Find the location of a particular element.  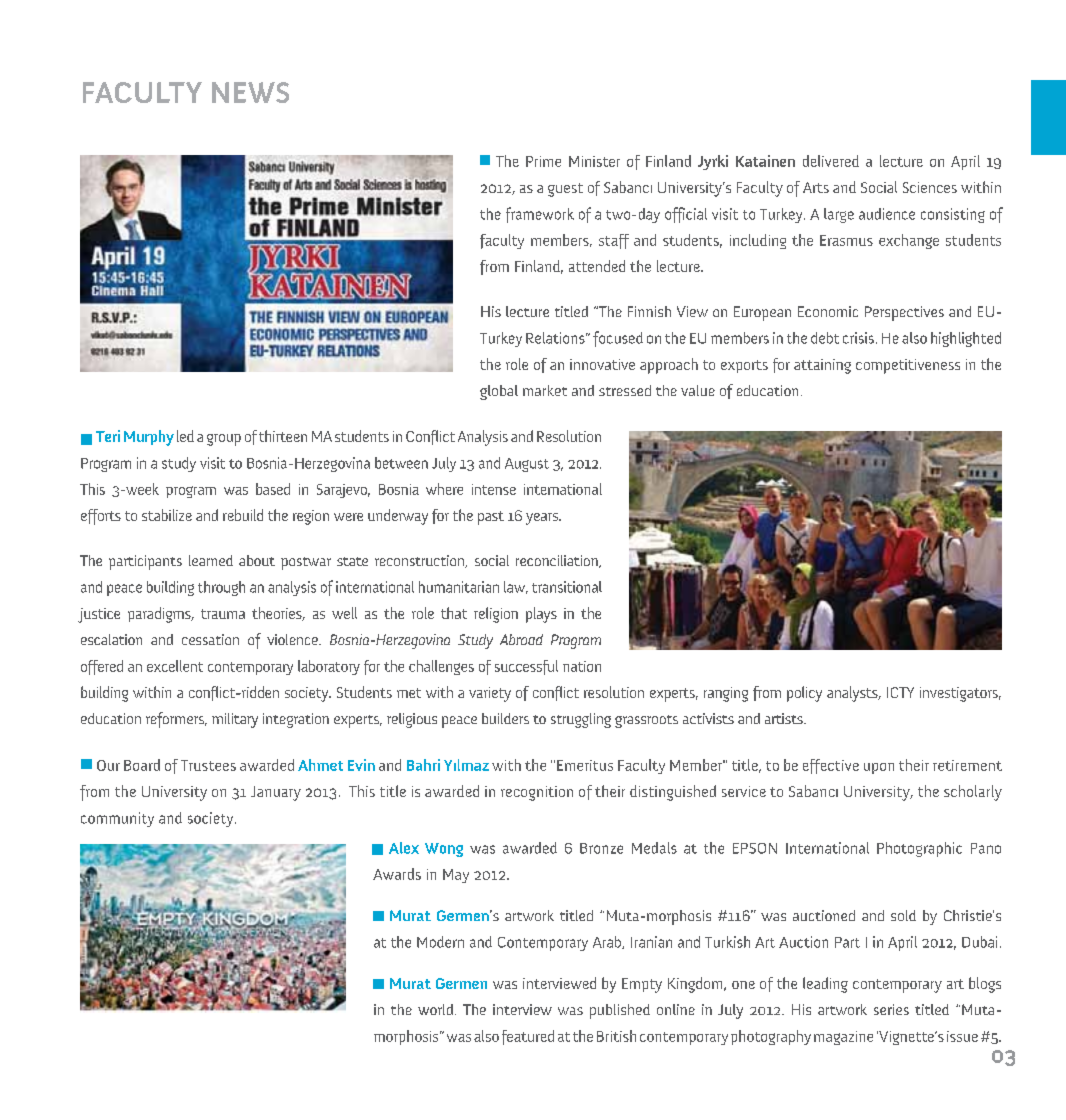

learned is located at coordinates (211, 560).
